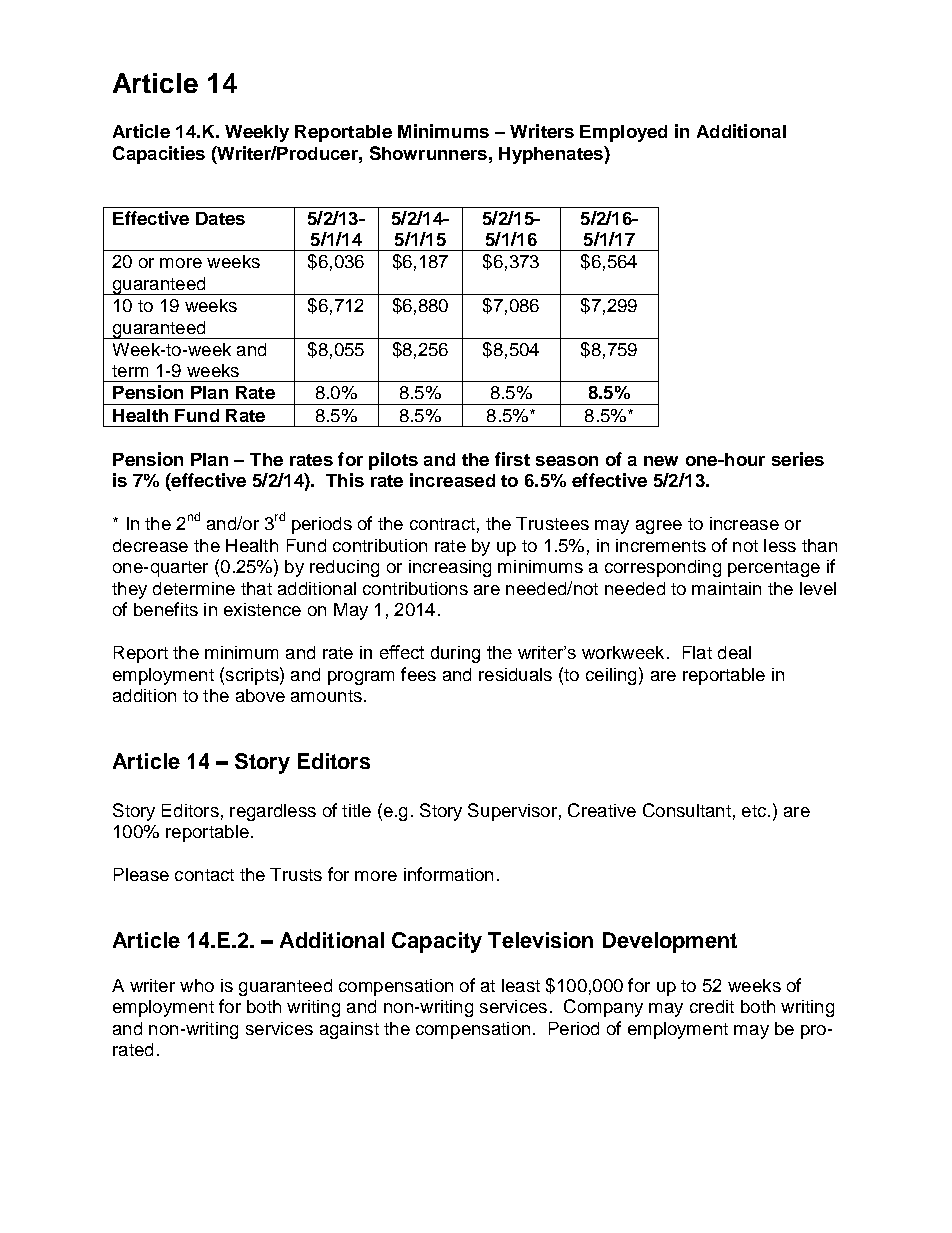  Describe the element at coordinates (726, 588) in the document. I see `maintain` at that location.
